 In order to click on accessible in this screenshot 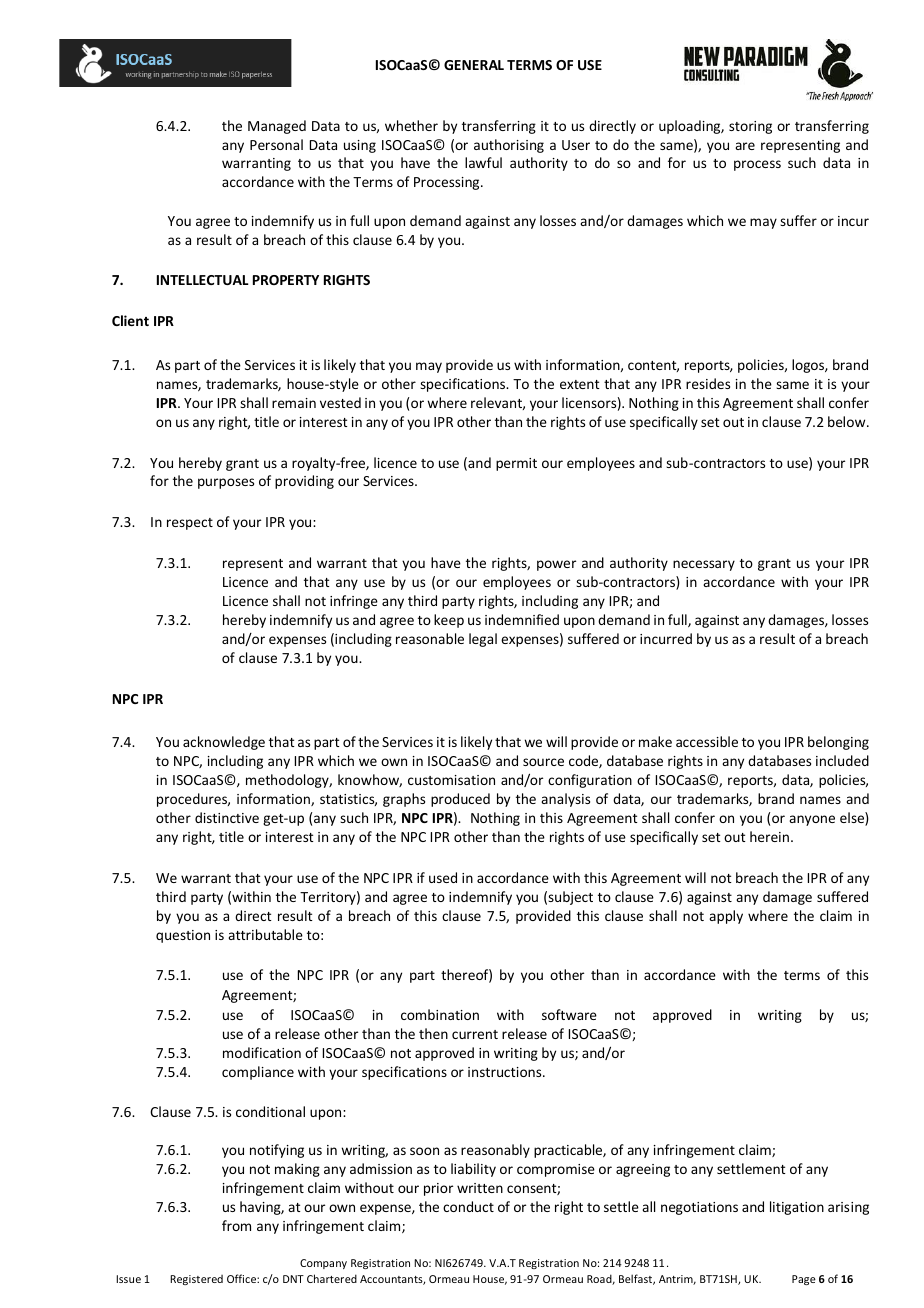, I will do `click(707, 741)`.
